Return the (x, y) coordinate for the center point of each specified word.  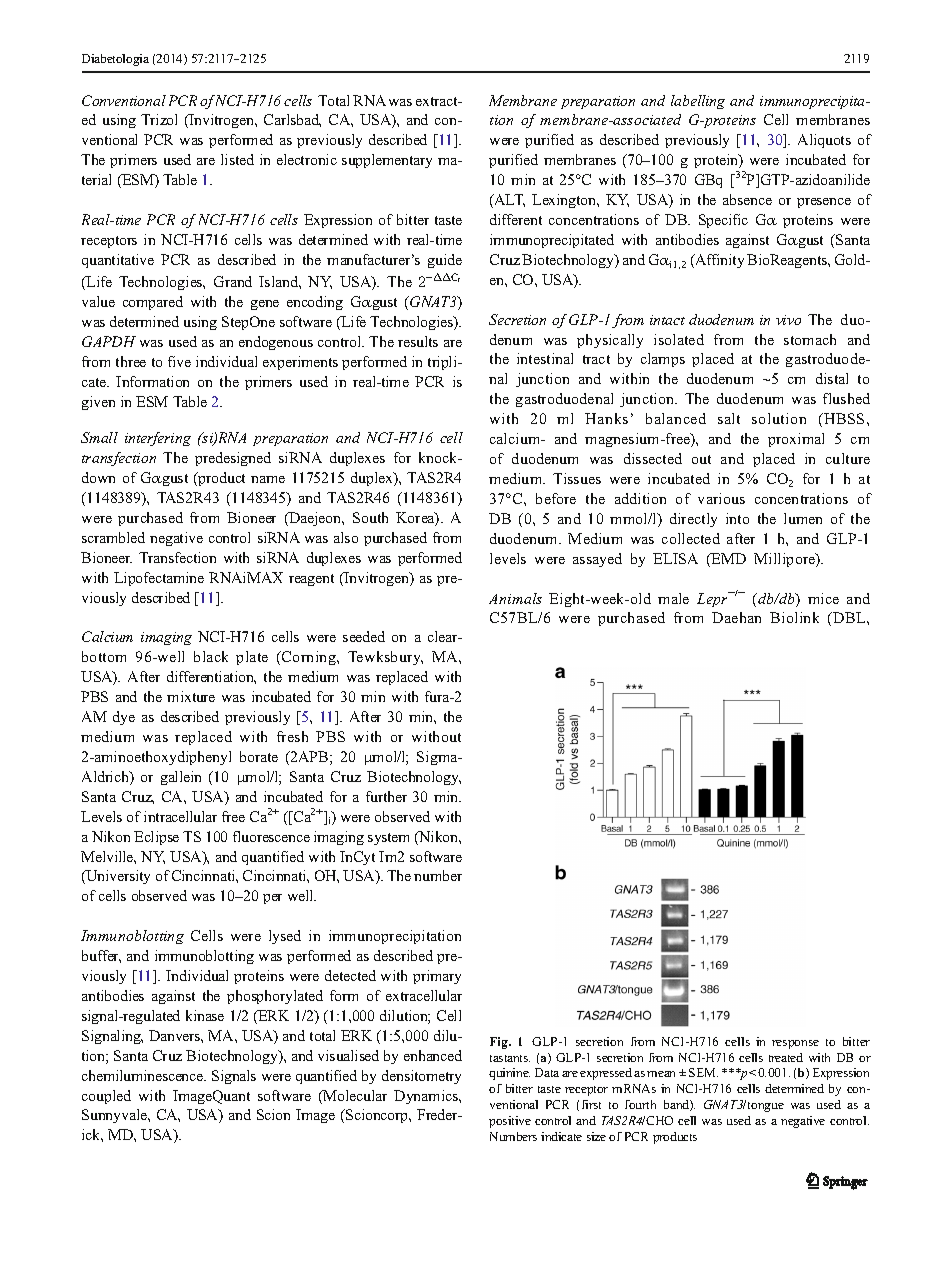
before (556, 498)
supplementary (387, 161)
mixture (191, 696)
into (737, 518)
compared (153, 303)
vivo (788, 320)
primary (437, 977)
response (795, 1044)
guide (445, 261)
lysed (285, 937)
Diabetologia (115, 60)
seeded (364, 636)
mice (823, 598)
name (268, 479)
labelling (698, 102)
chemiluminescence (144, 1075)
